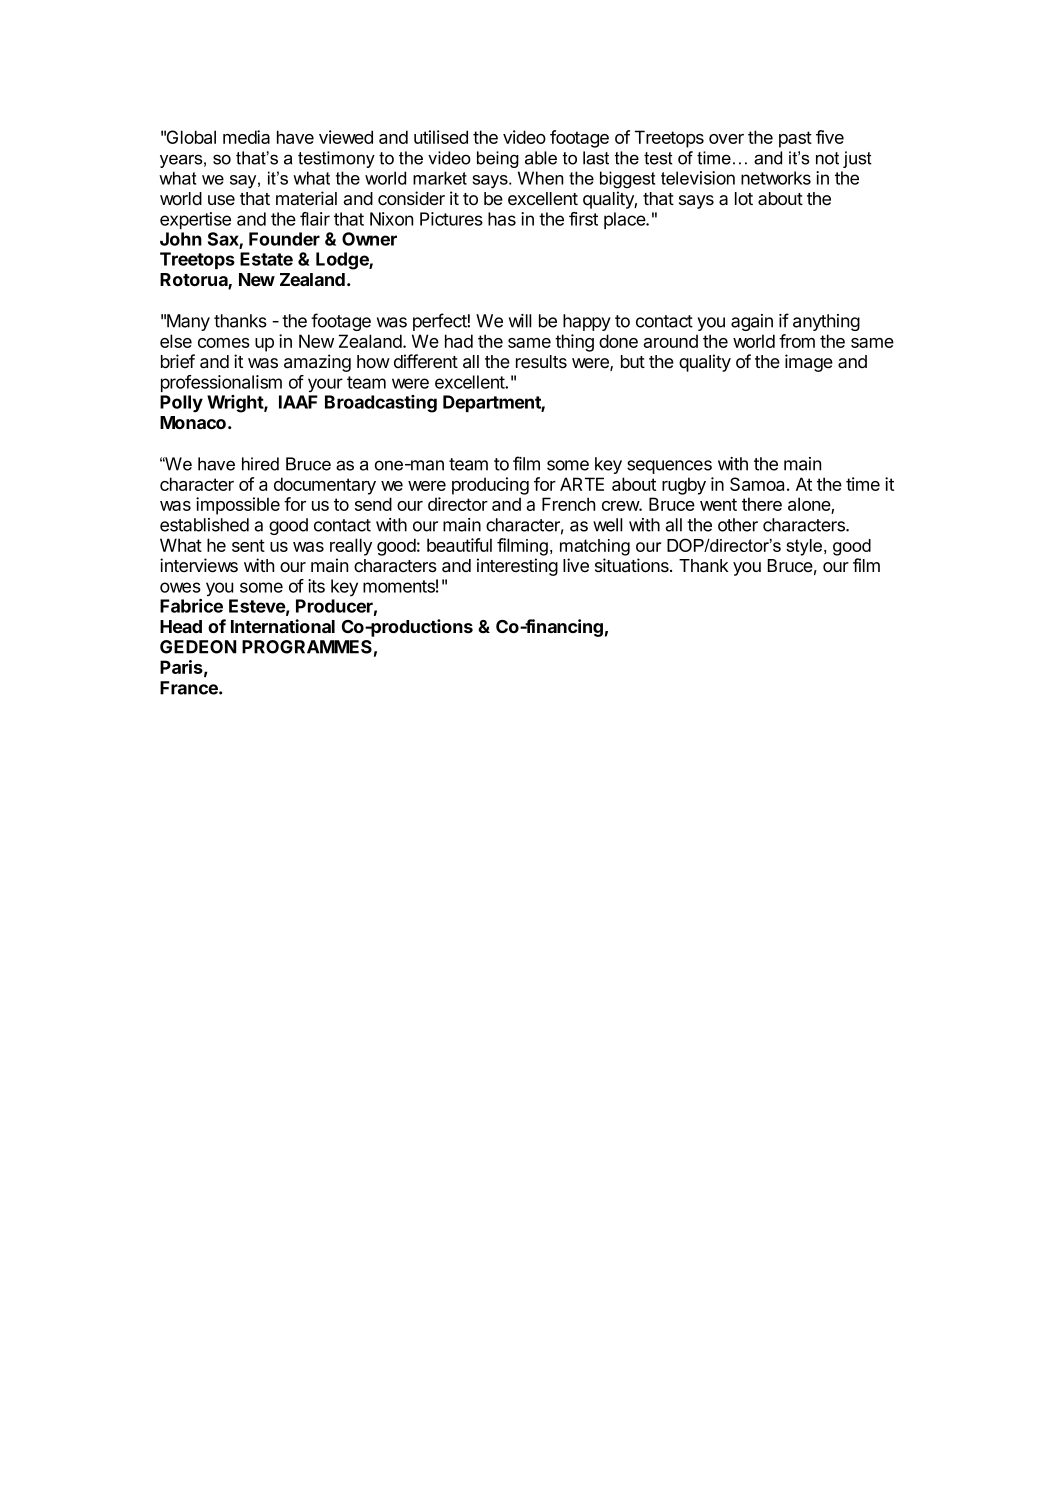 The height and width of the page is (1493, 1055). I want to click on past, so click(795, 139).
